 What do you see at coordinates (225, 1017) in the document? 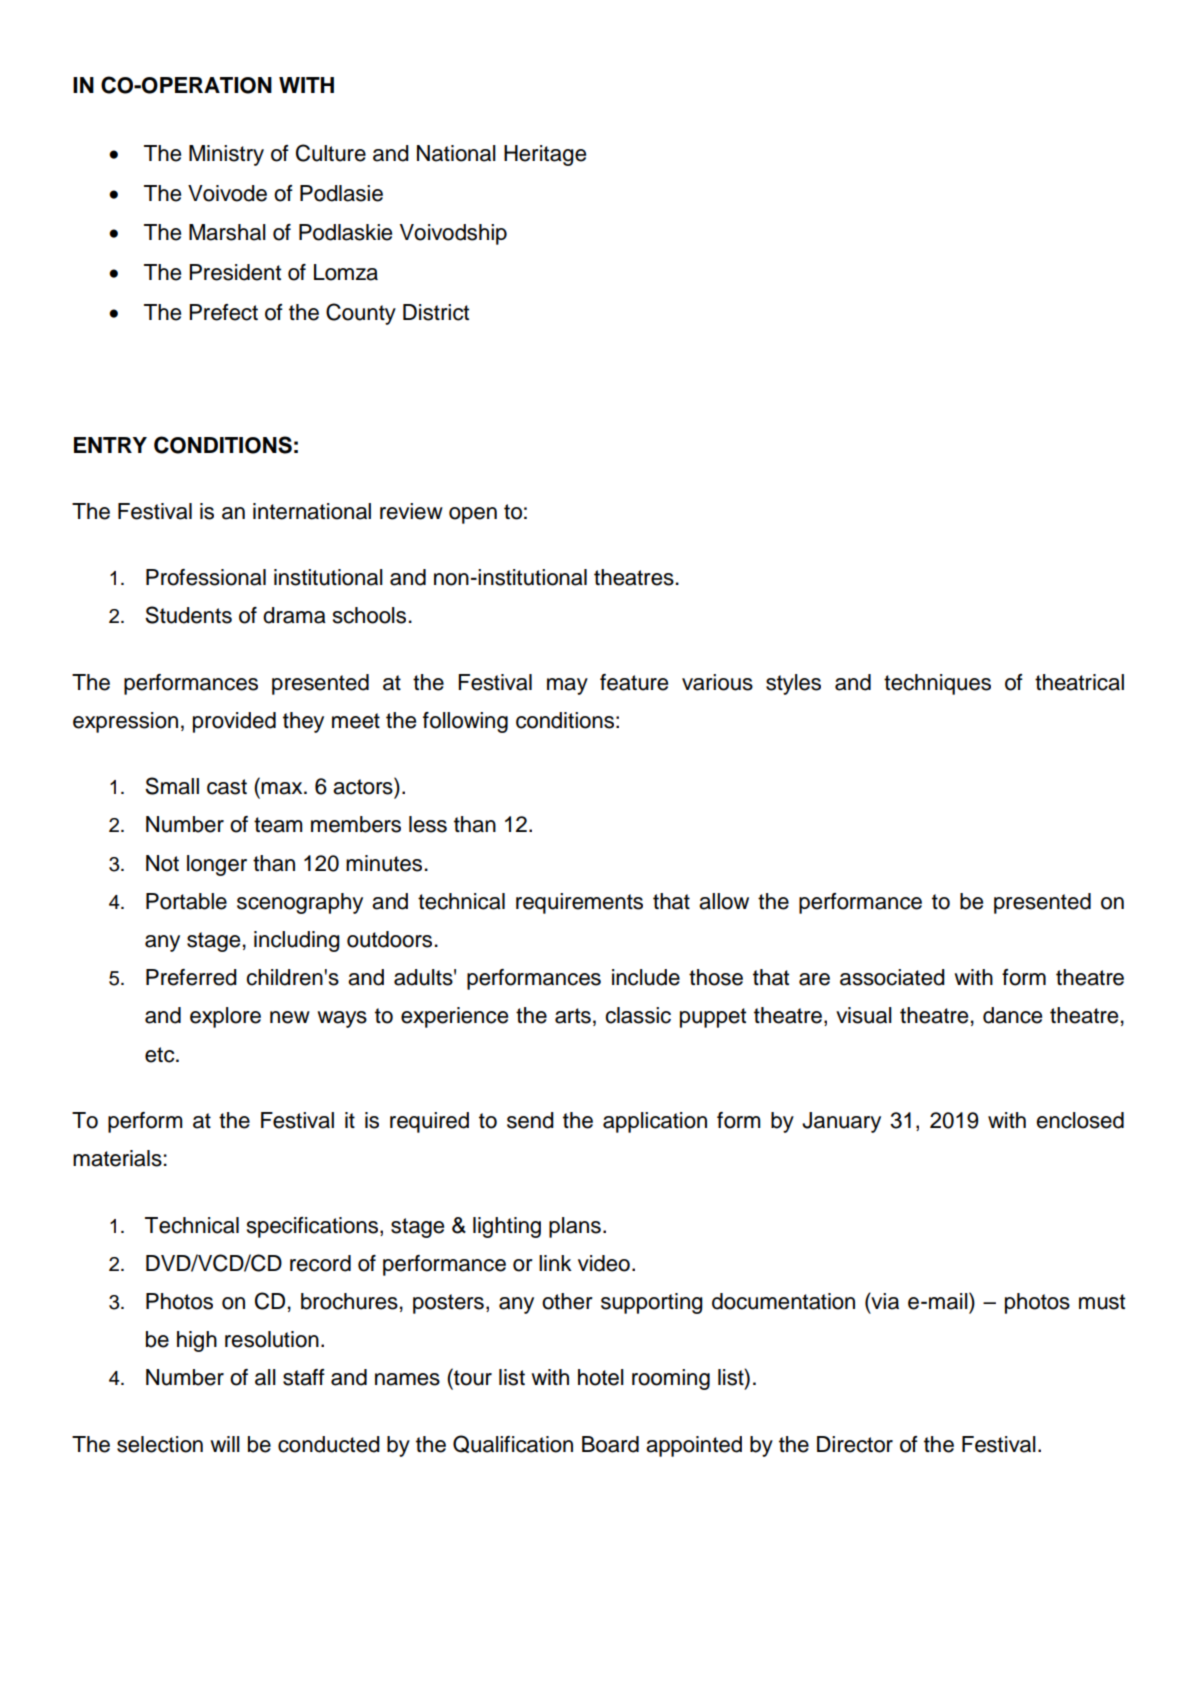
I see `explore` at bounding box center [225, 1017].
